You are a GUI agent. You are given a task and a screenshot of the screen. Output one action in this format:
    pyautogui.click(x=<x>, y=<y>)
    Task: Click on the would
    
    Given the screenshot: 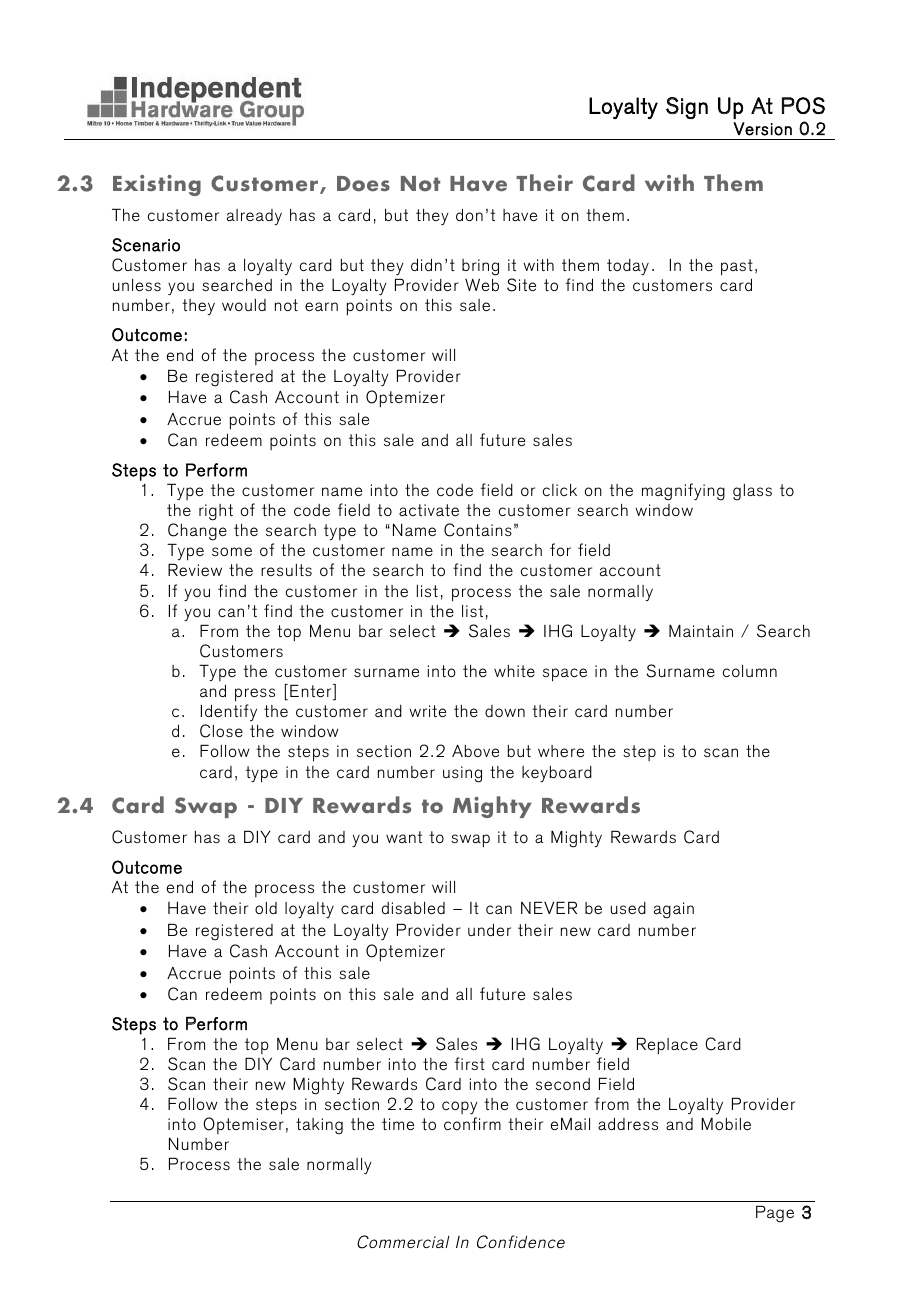 What is the action you would take?
    pyautogui.click(x=244, y=305)
